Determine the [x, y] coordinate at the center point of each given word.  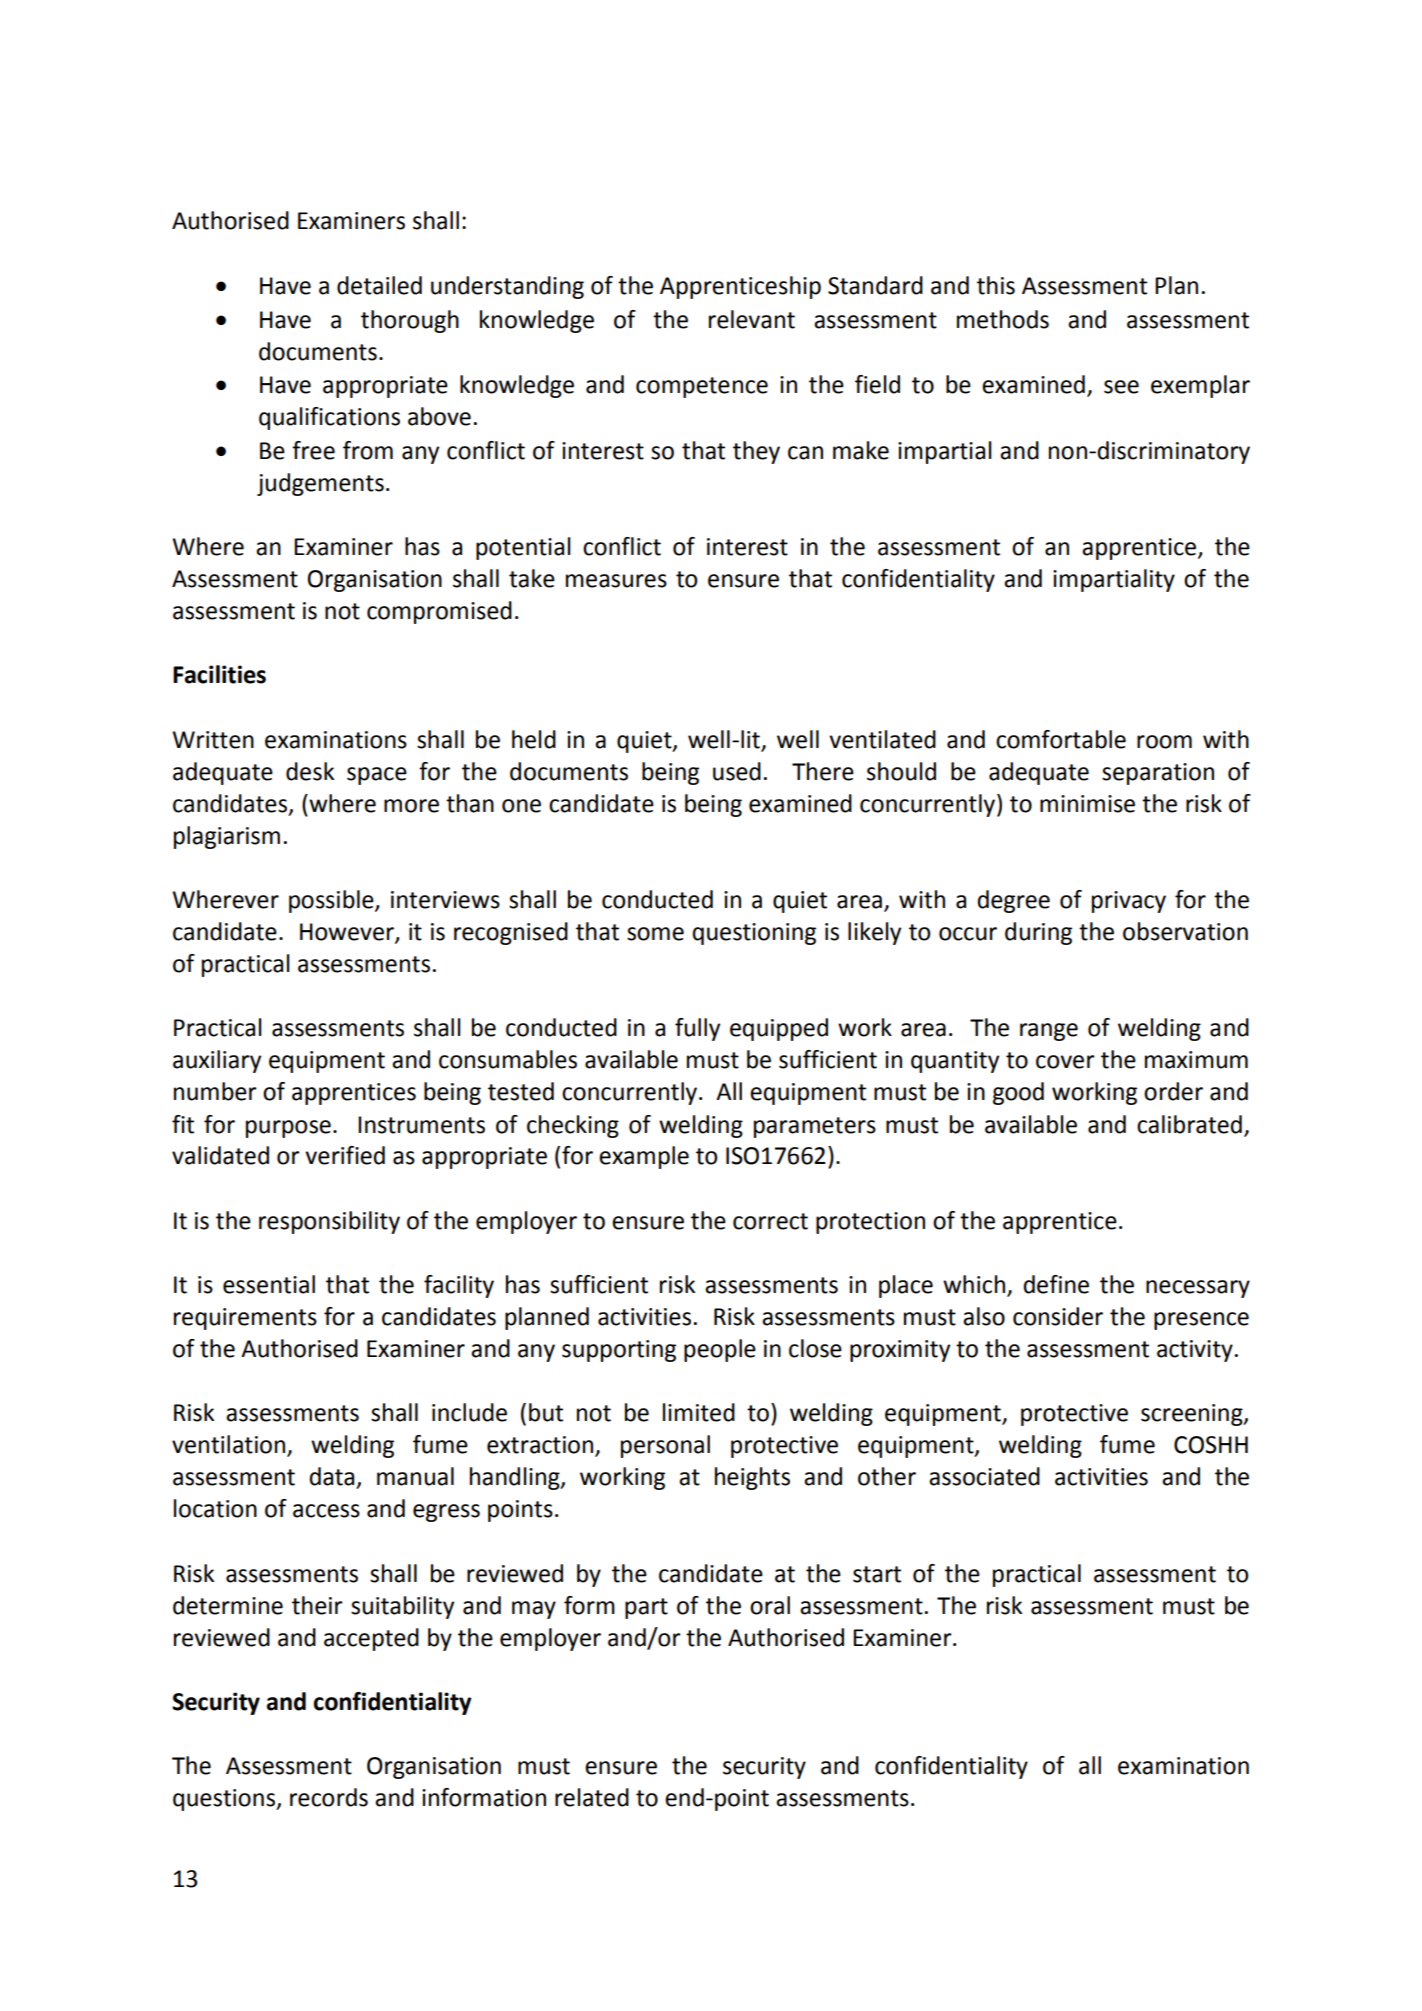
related [592, 1797]
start [877, 1574]
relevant [752, 319]
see [1121, 387]
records [329, 1797]
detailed [379, 285]
